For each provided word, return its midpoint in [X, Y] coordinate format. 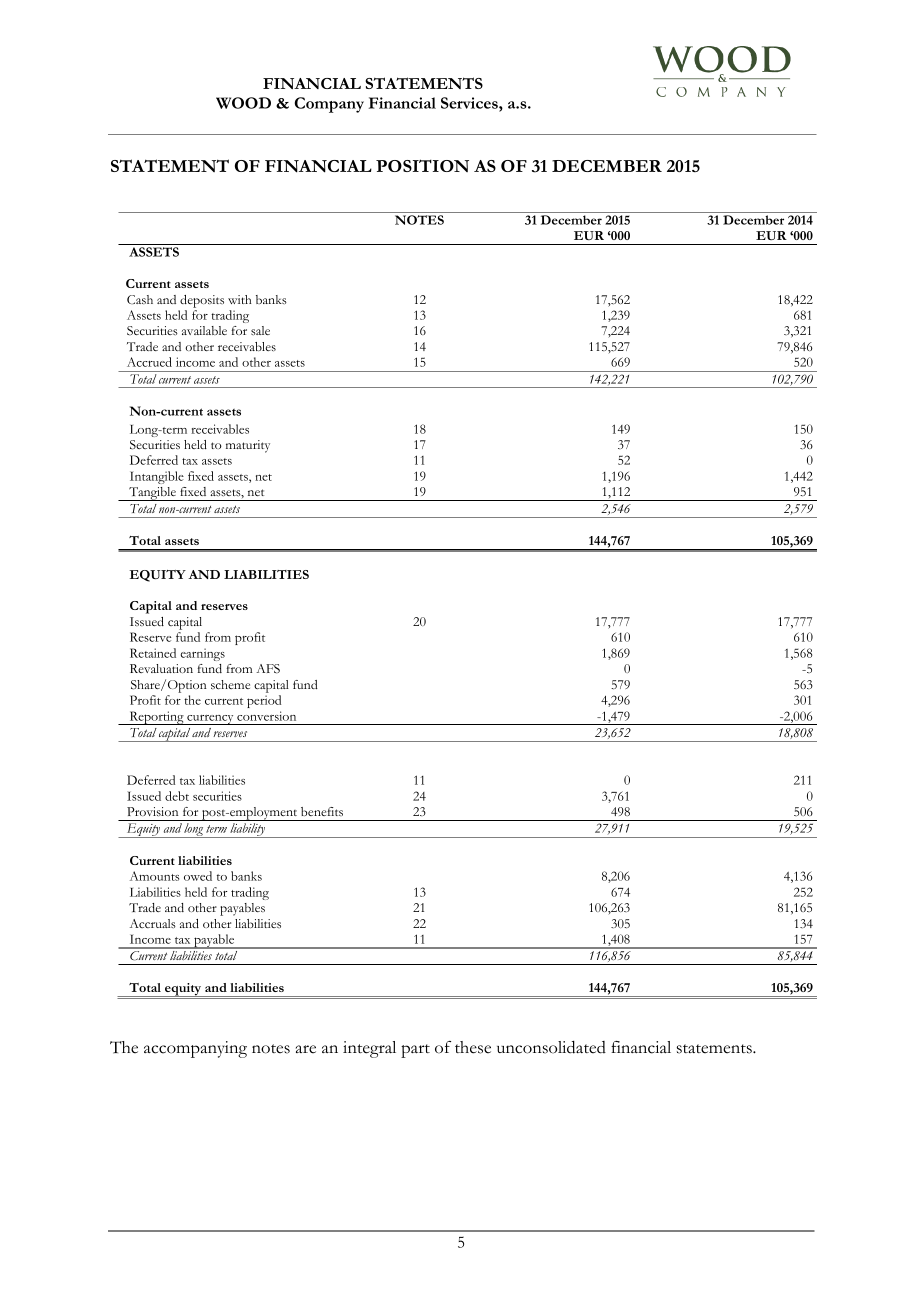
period [264, 701]
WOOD [243, 103]
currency [210, 720]
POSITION [422, 165]
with [239, 299]
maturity [248, 446]
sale [260, 330]
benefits [322, 811]
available [204, 330]
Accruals [153, 923]
